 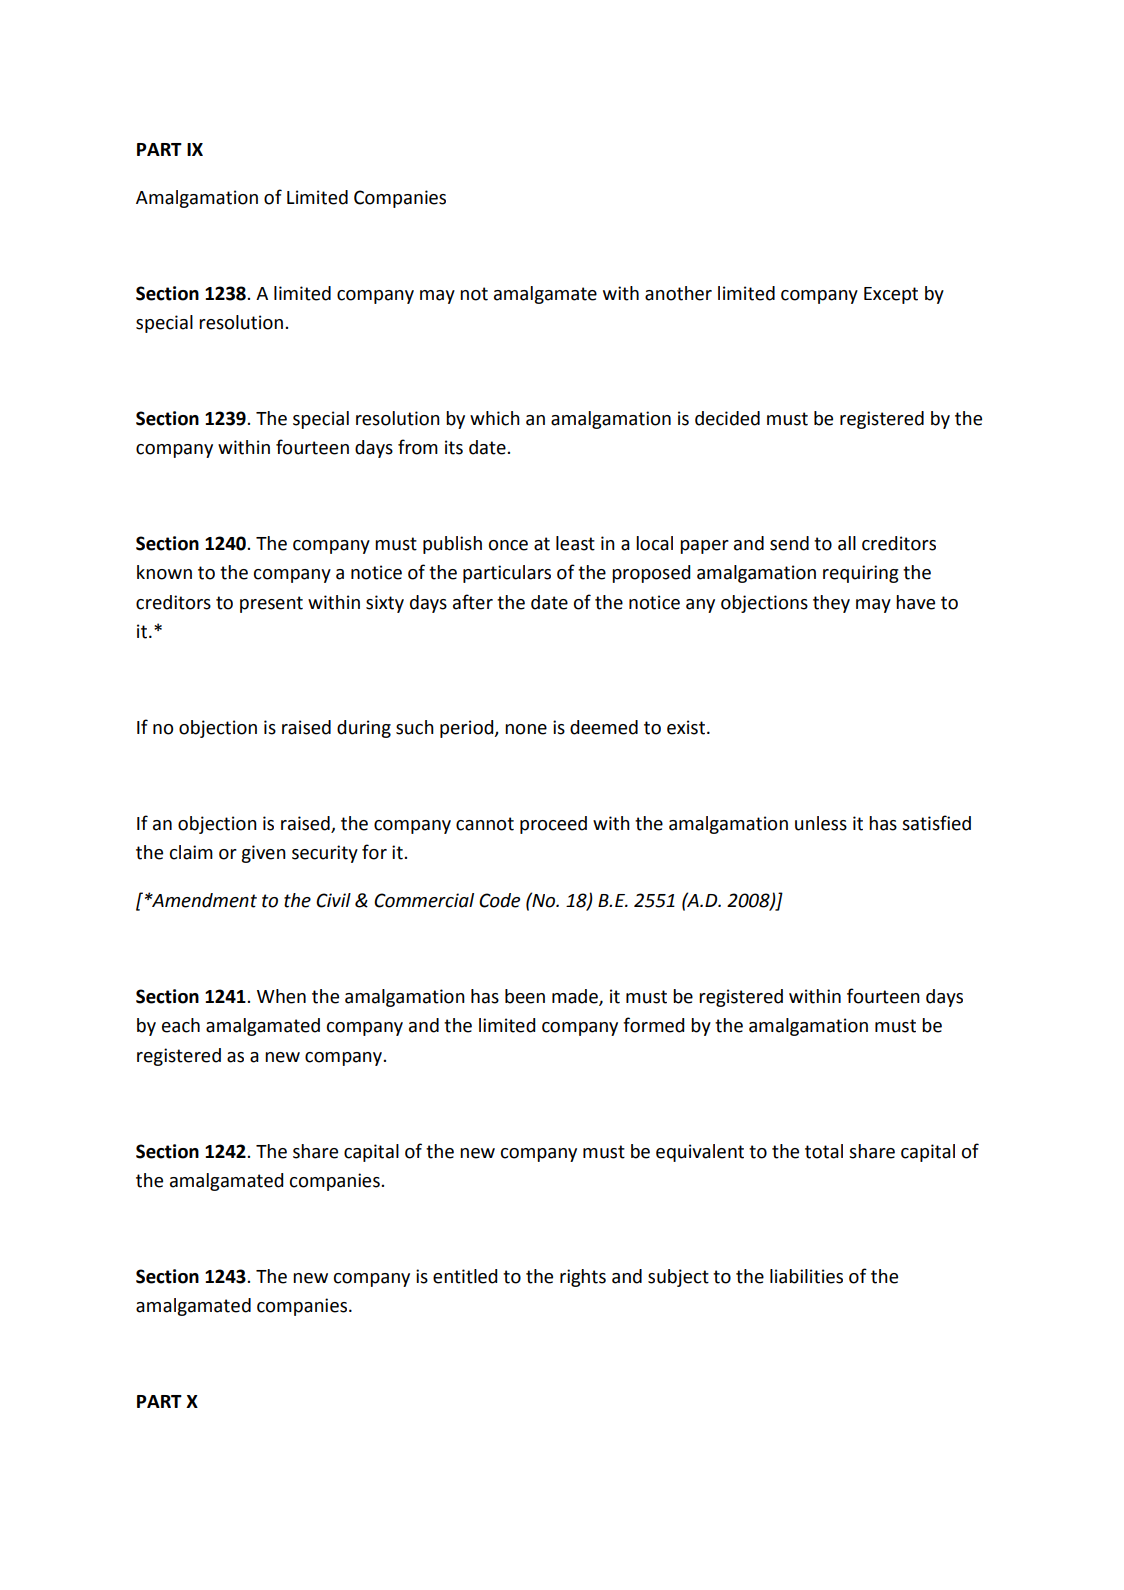 What do you see at coordinates (271, 604) in the screenshot?
I see `present` at bounding box center [271, 604].
